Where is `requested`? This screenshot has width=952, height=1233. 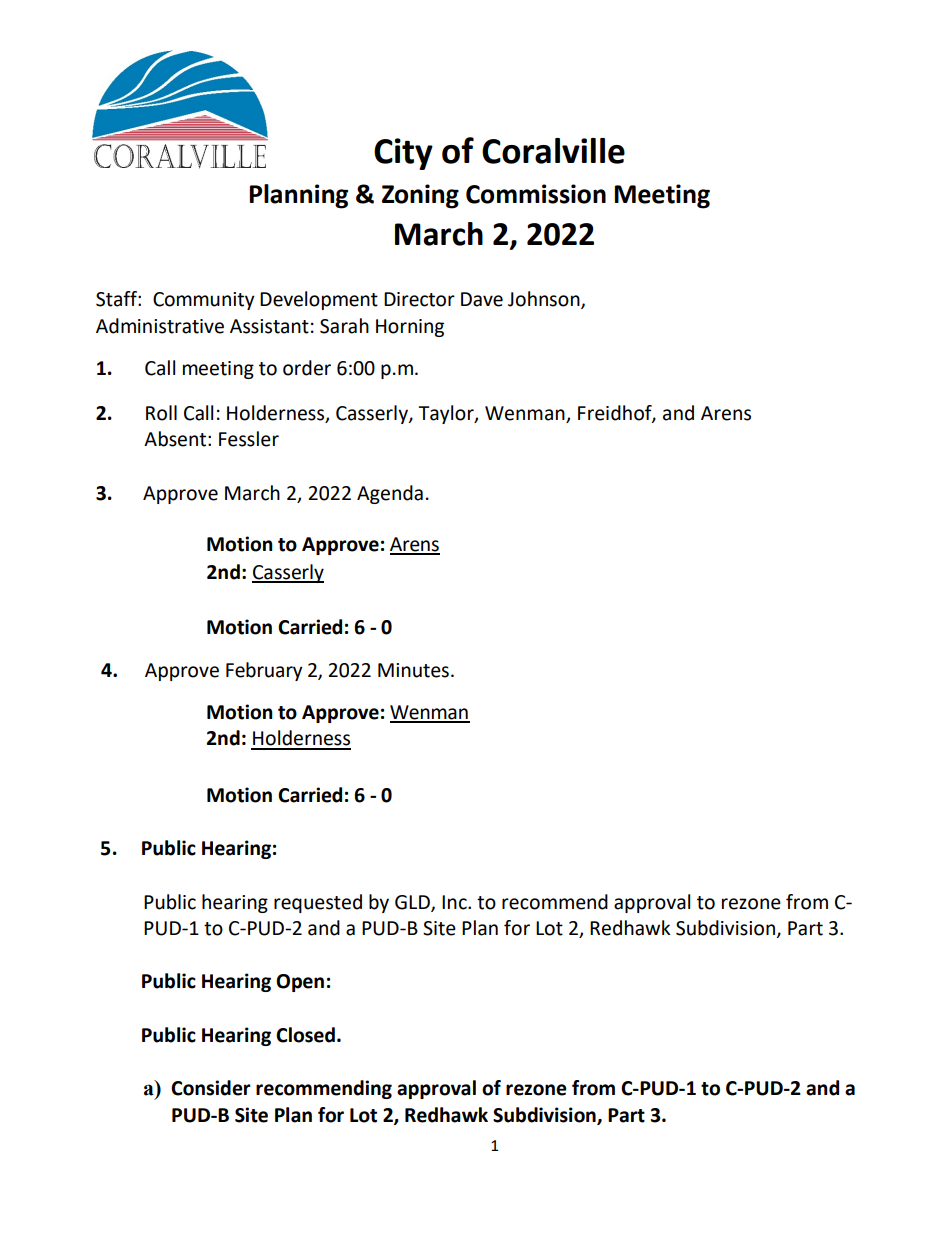 requested is located at coordinates (318, 903).
